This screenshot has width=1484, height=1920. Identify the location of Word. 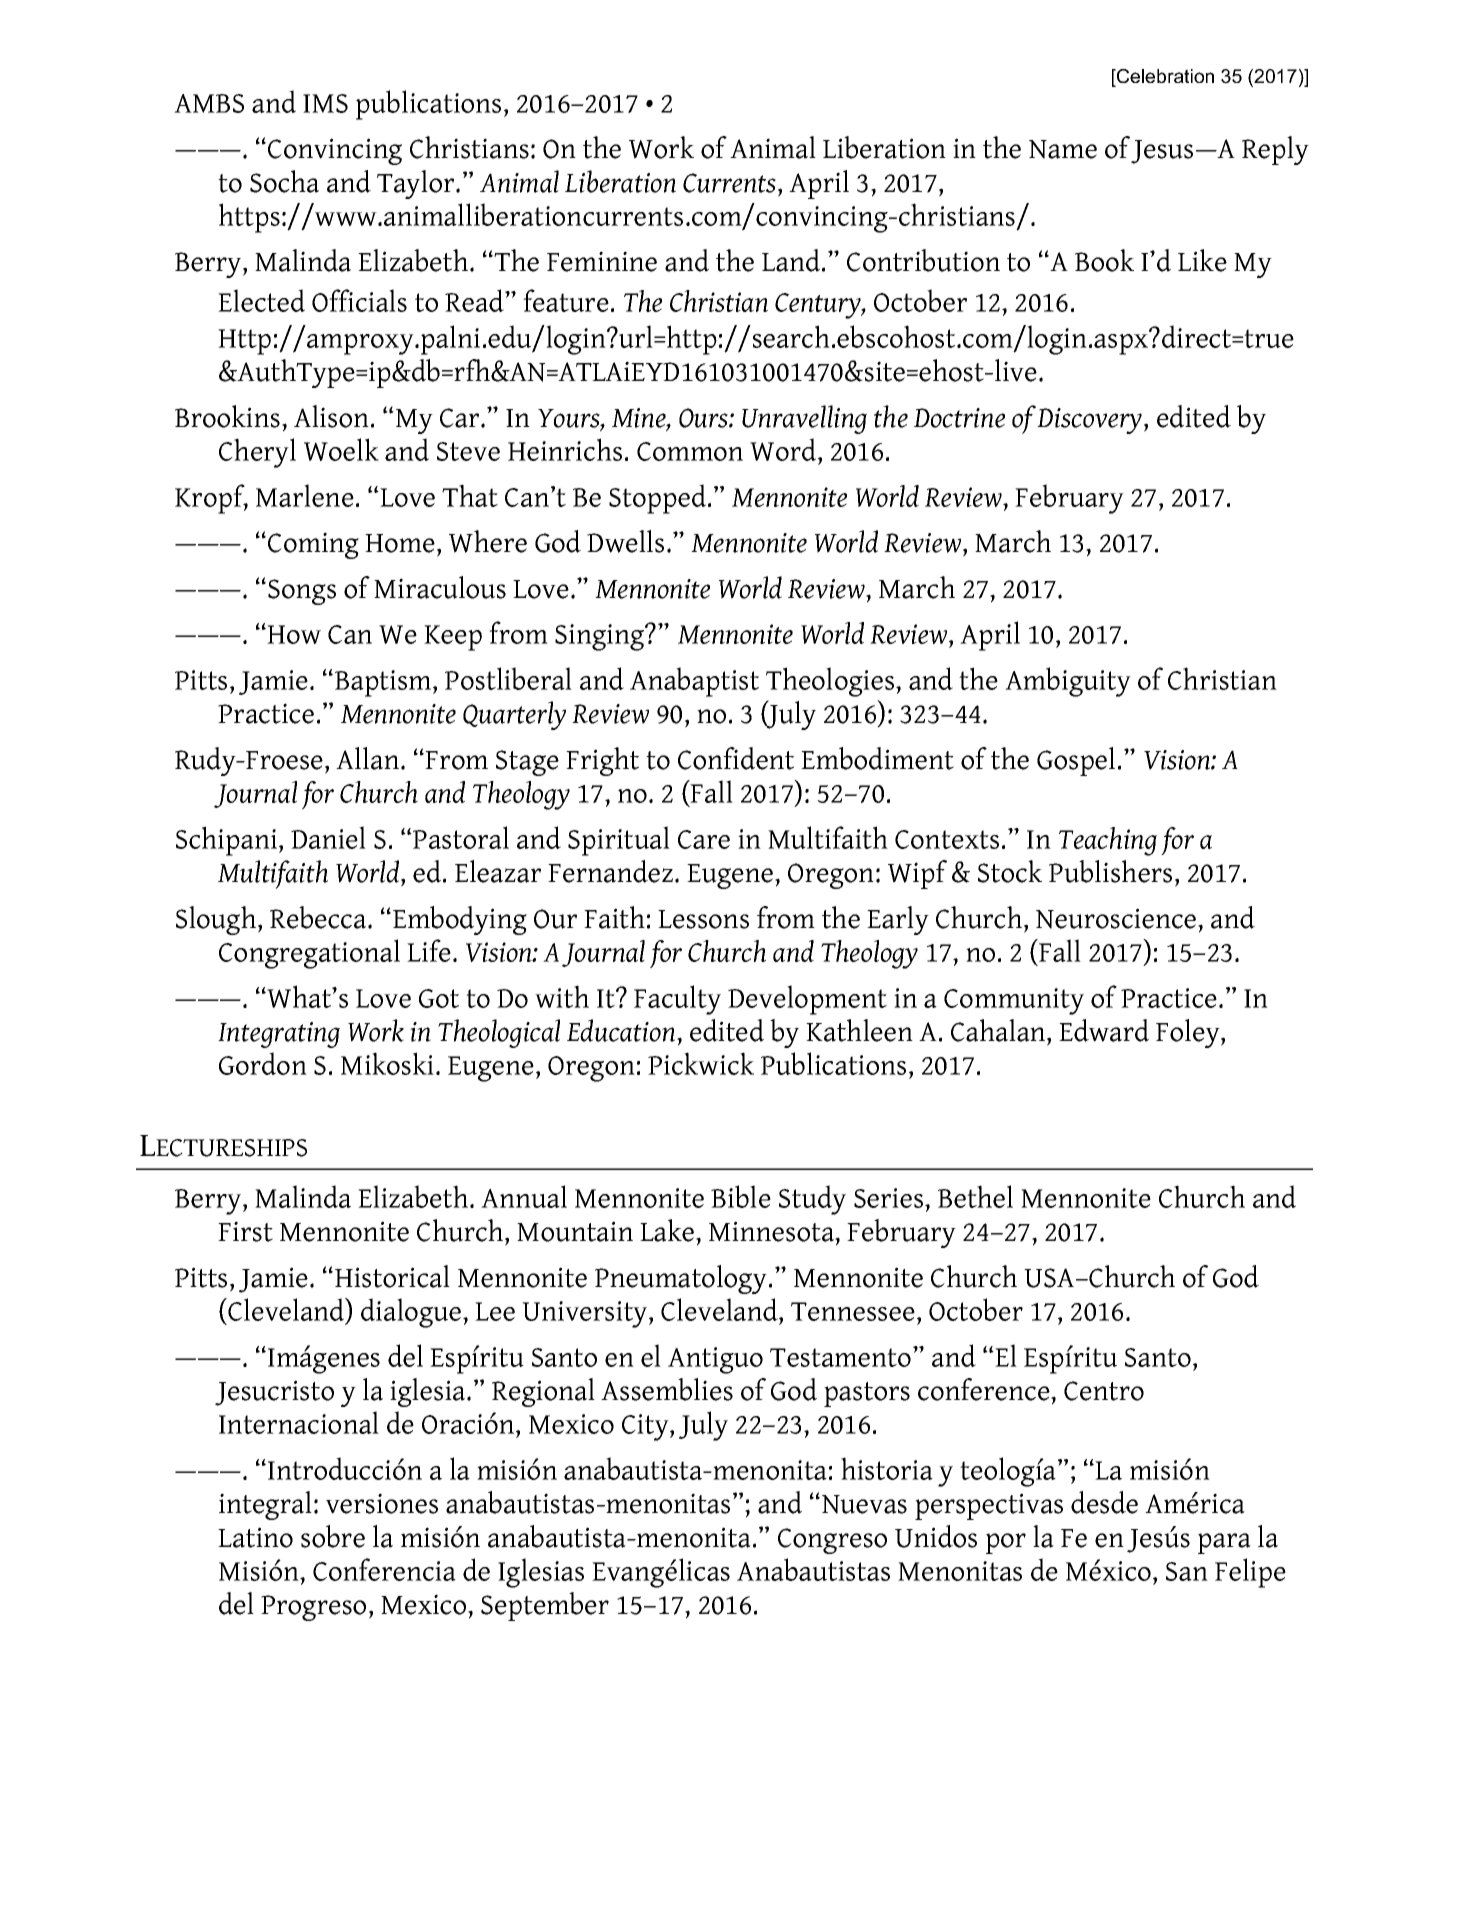
(784, 451).
